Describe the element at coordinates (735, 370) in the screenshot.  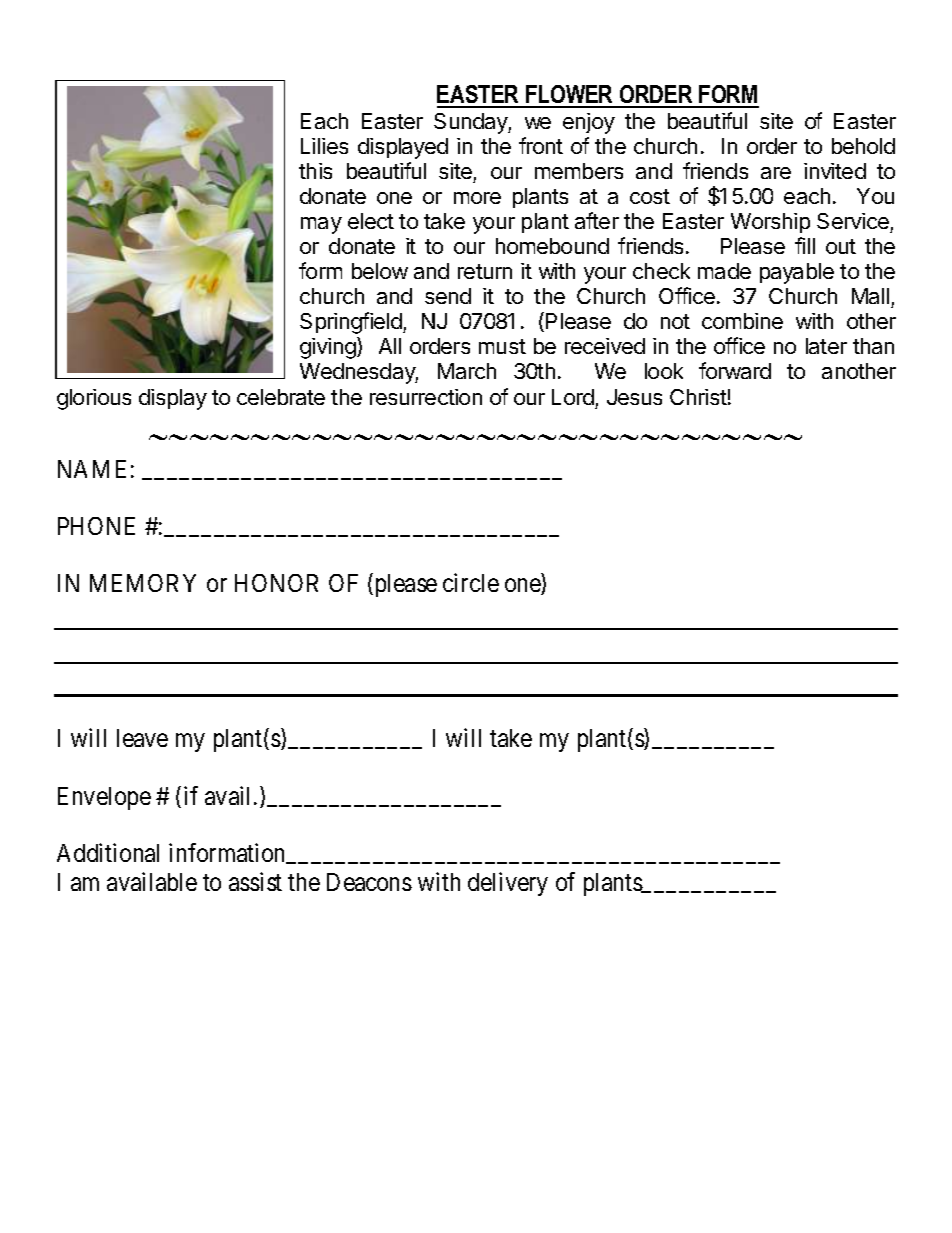
I see `forward` at that location.
